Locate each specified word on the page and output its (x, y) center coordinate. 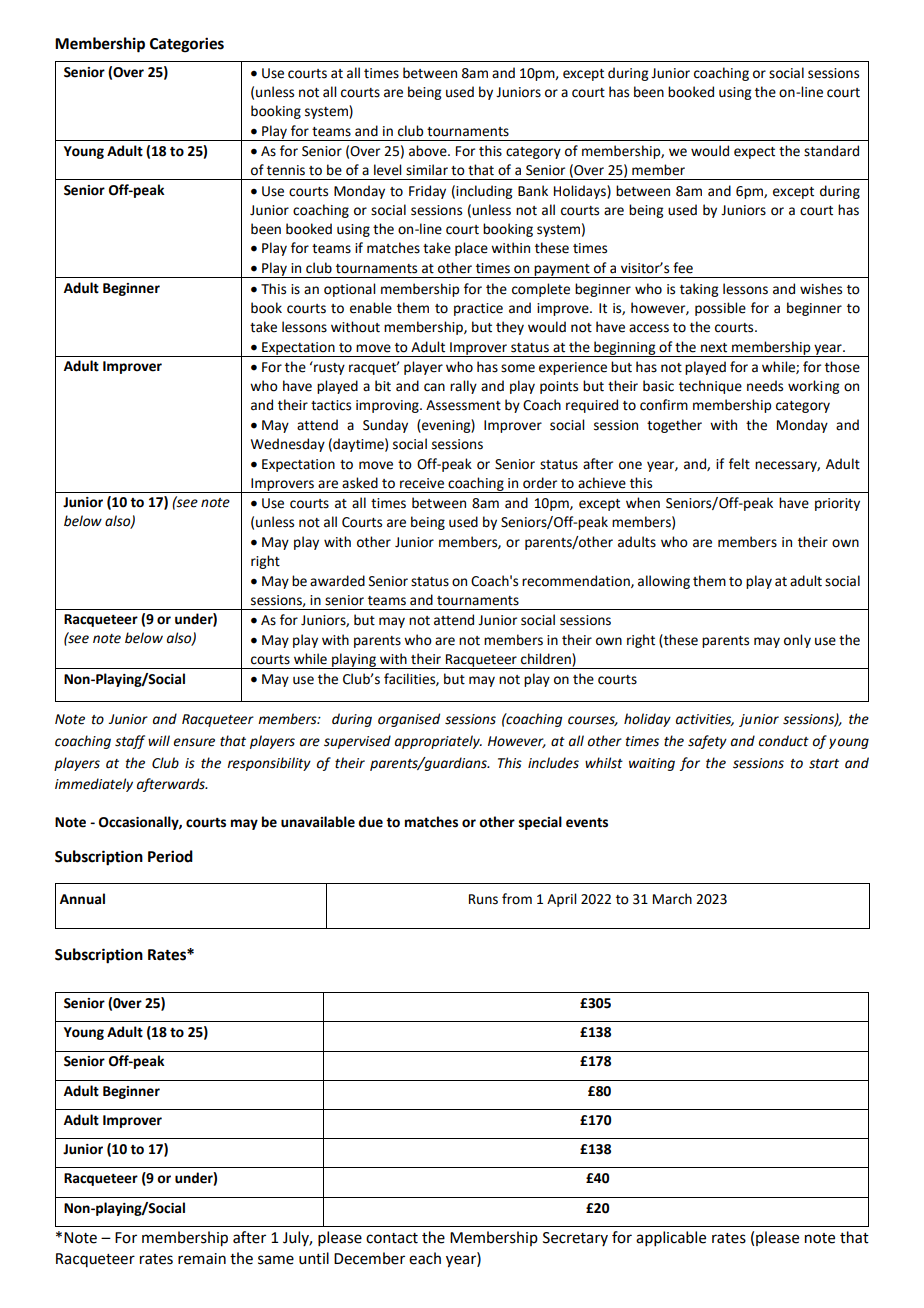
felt (739, 464)
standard (831, 151)
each (425, 1258)
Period (170, 856)
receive (422, 483)
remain (202, 1259)
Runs (483, 899)
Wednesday (288, 445)
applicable (671, 1238)
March (672, 899)
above (429, 151)
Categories (187, 45)
